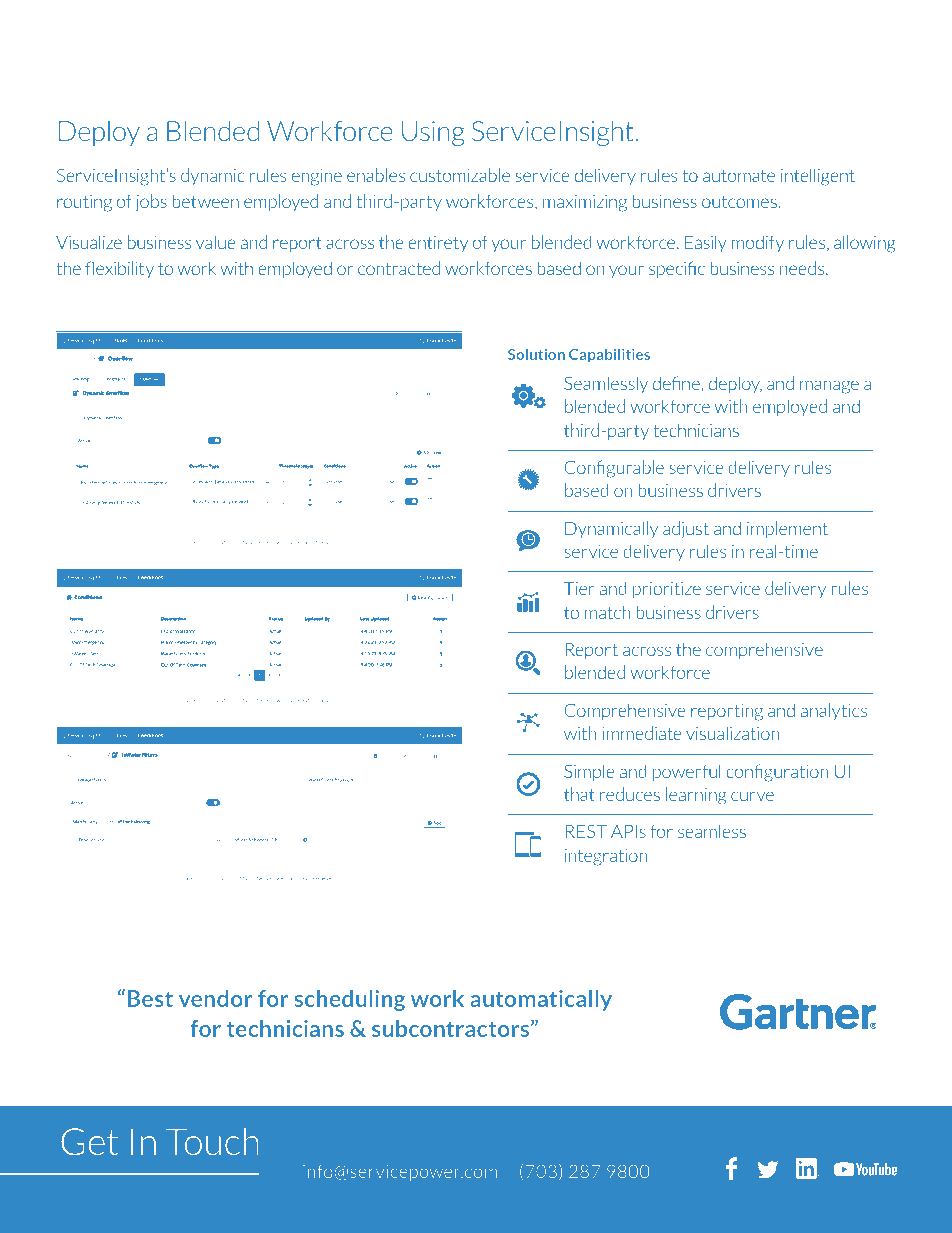 The width and height of the screenshot is (952, 1233). Describe the element at coordinates (205, 201) in the screenshot. I see `between` at that location.
